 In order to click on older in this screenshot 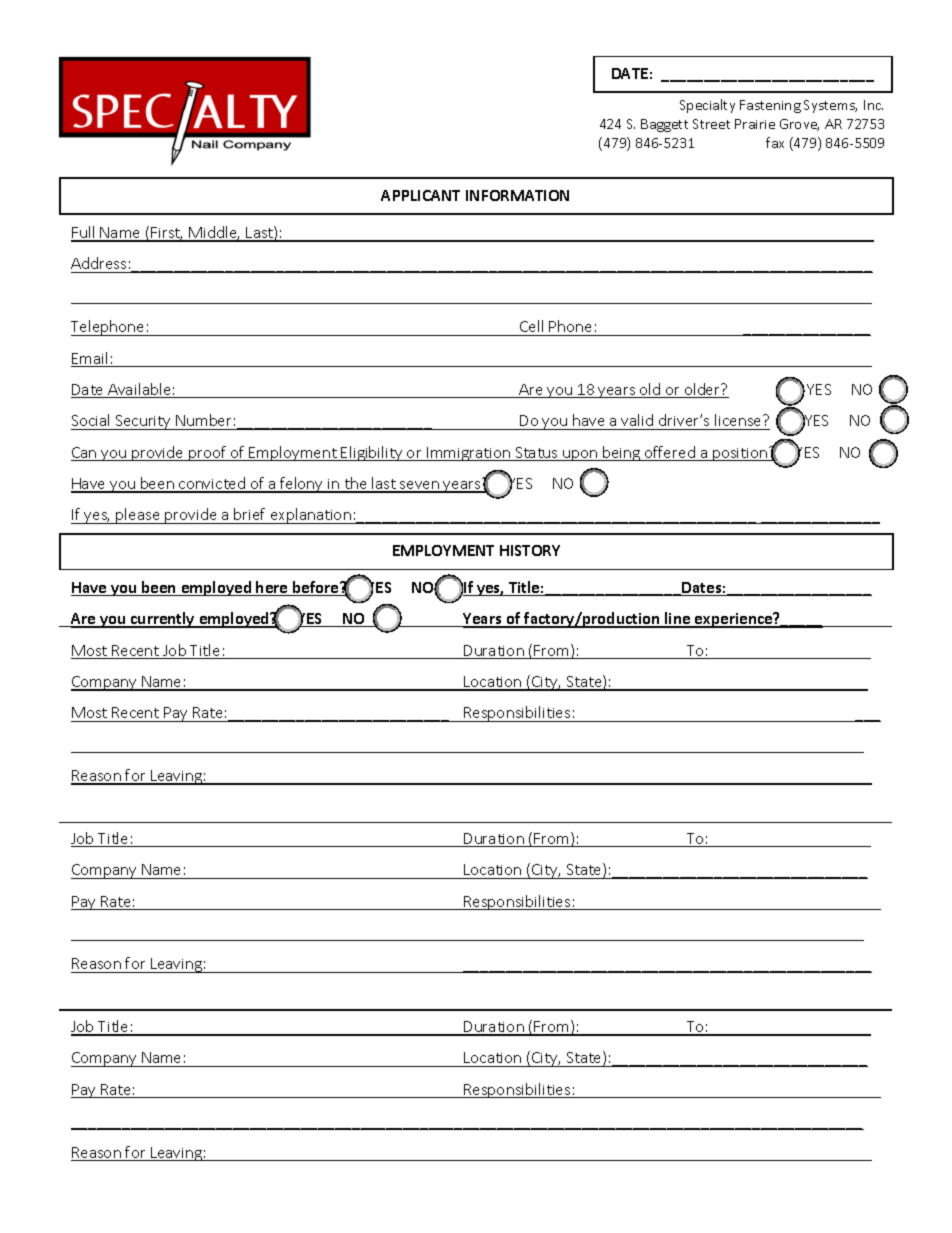, I will do `click(702, 390)`.
